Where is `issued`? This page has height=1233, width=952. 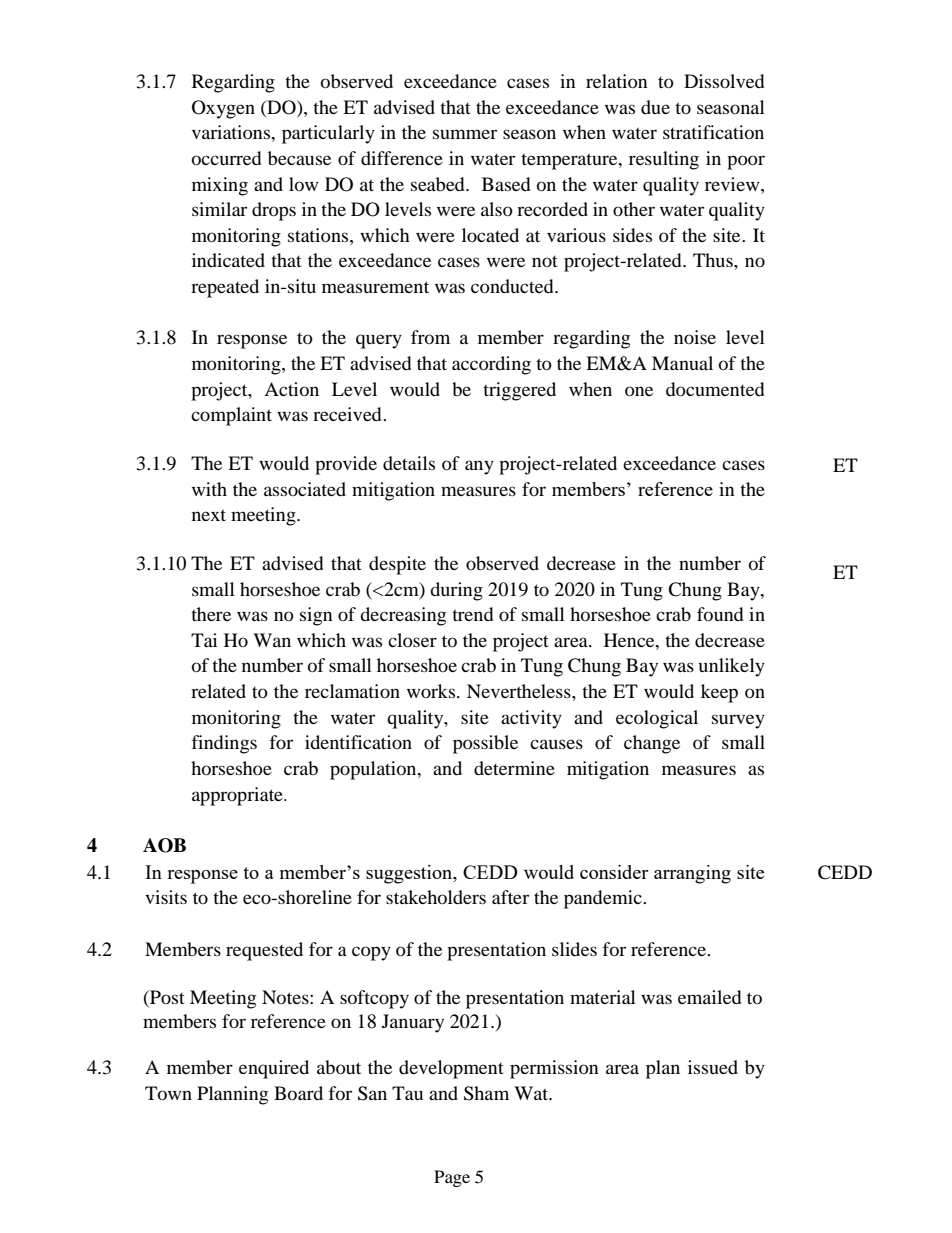 issued is located at coordinates (713, 1067).
